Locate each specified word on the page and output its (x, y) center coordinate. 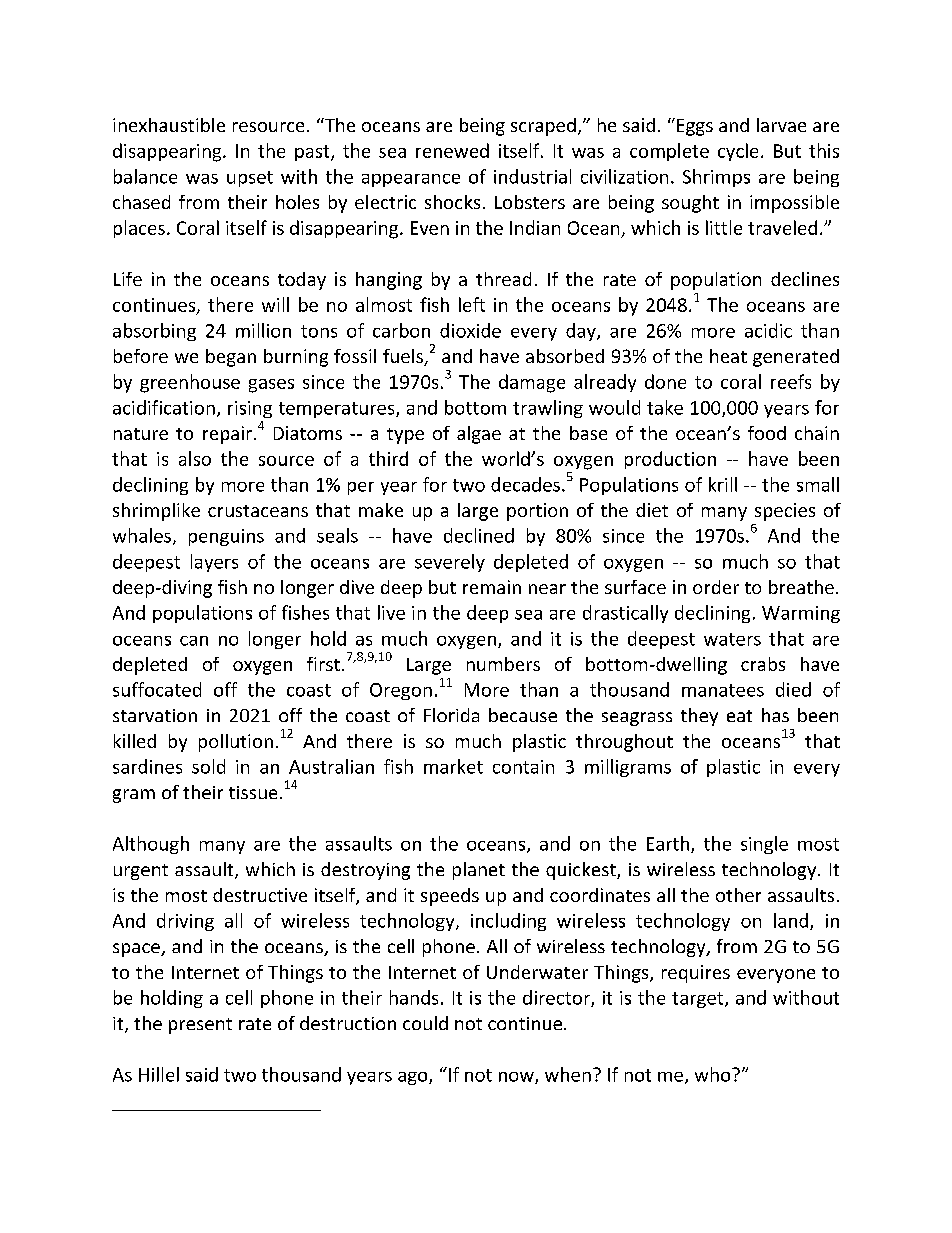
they (699, 717)
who (714, 1074)
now (517, 1078)
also (195, 458)
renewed (452, 150)
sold (208, 766)
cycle (738, 152)
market (453, 766)
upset (250, 179)
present (200, 1026)
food (767, 433)
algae (479, 435)
